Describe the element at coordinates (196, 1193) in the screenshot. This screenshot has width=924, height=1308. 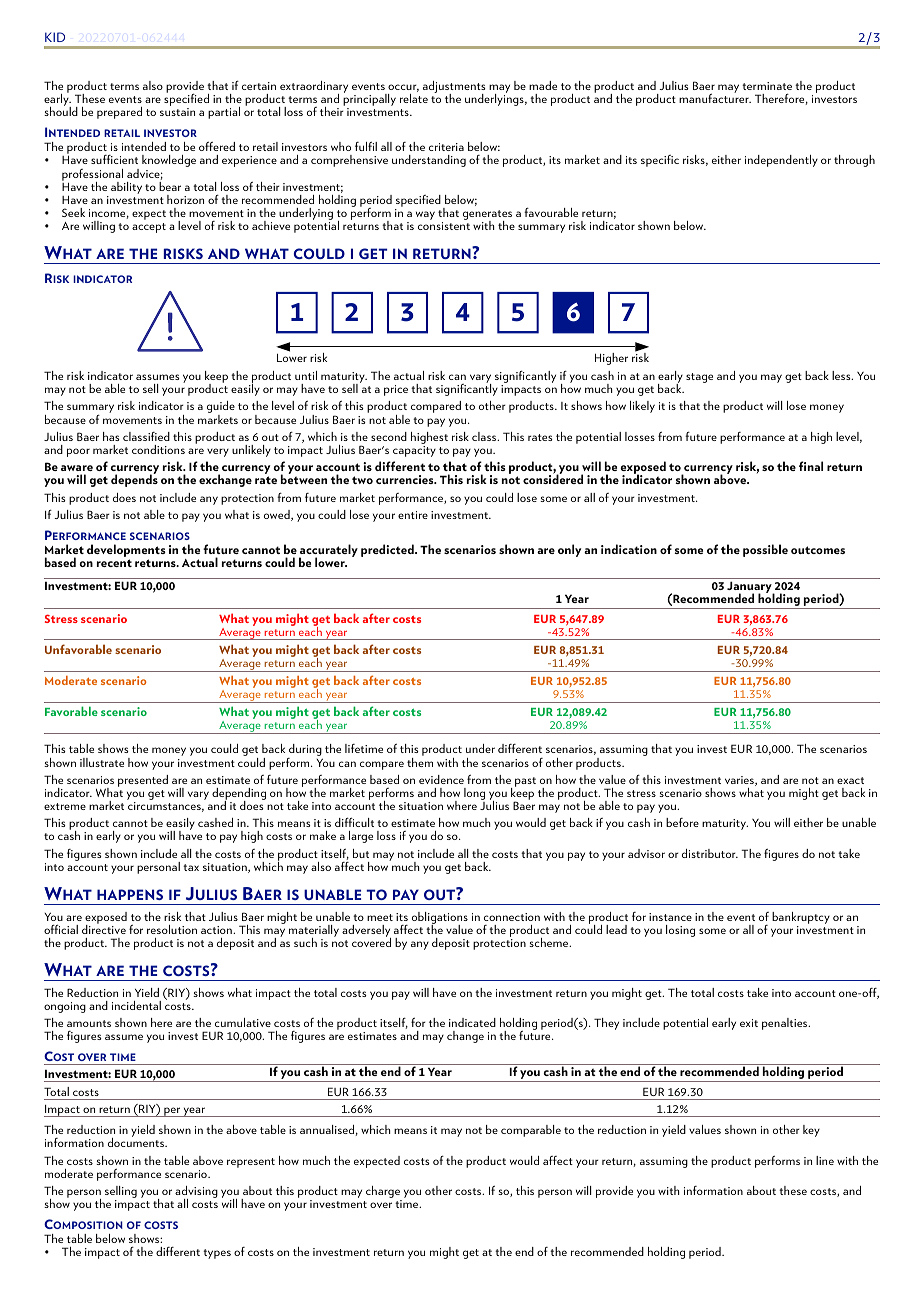
I see `advising` at that location.
